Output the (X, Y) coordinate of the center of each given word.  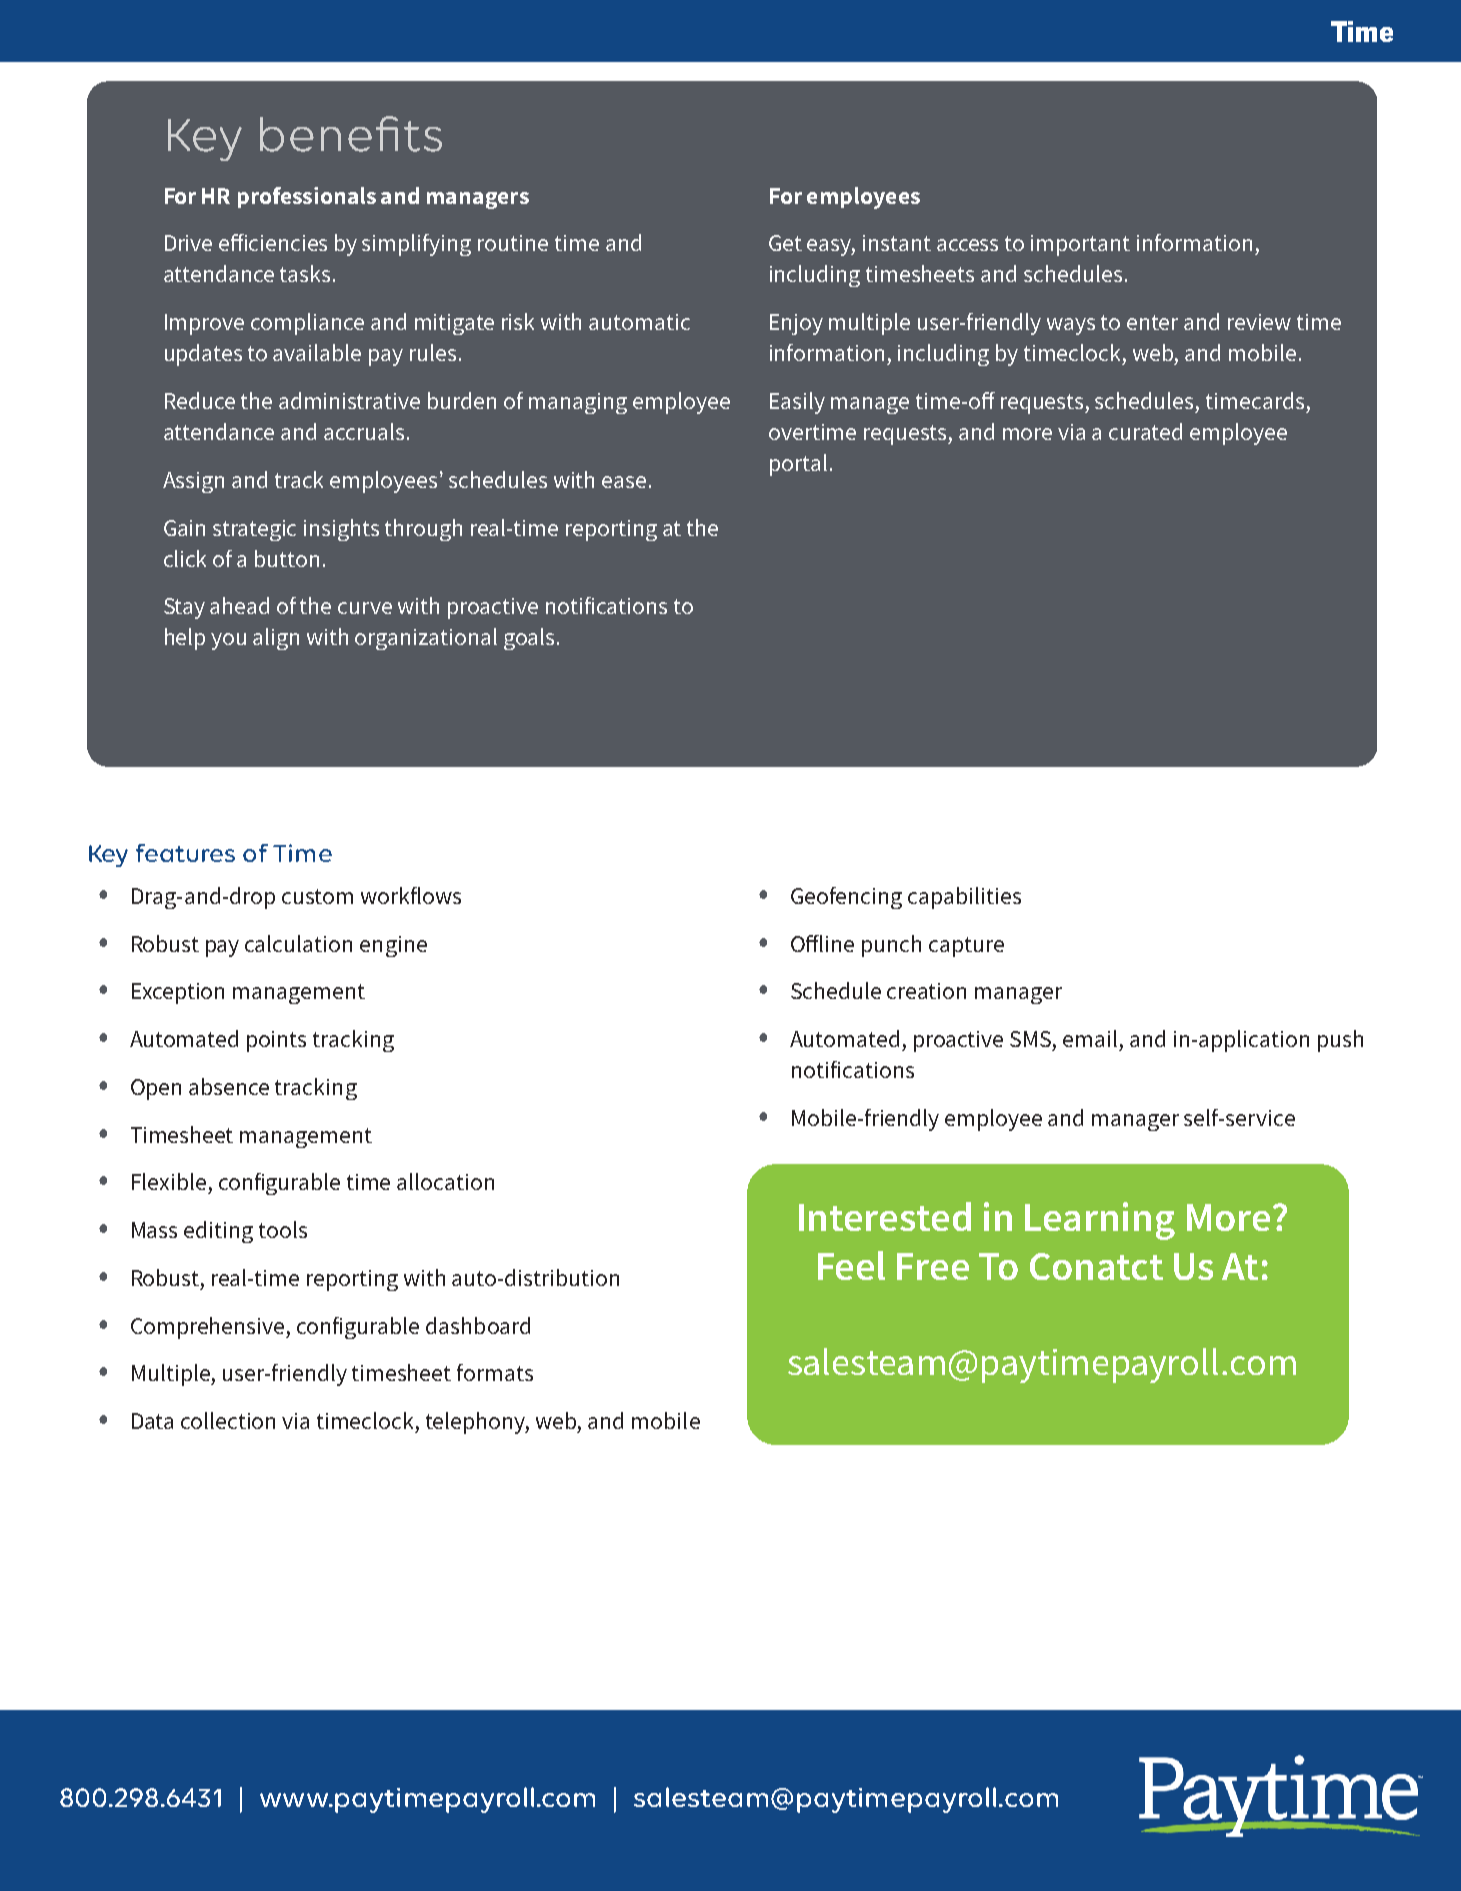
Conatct (1096, 1266)
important (1080, 245)
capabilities (964, 898)
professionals (307, 197)
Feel (851, 1265)
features (185, 853)
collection (228, 1420)
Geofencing (846, 898)
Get (785, 243)
